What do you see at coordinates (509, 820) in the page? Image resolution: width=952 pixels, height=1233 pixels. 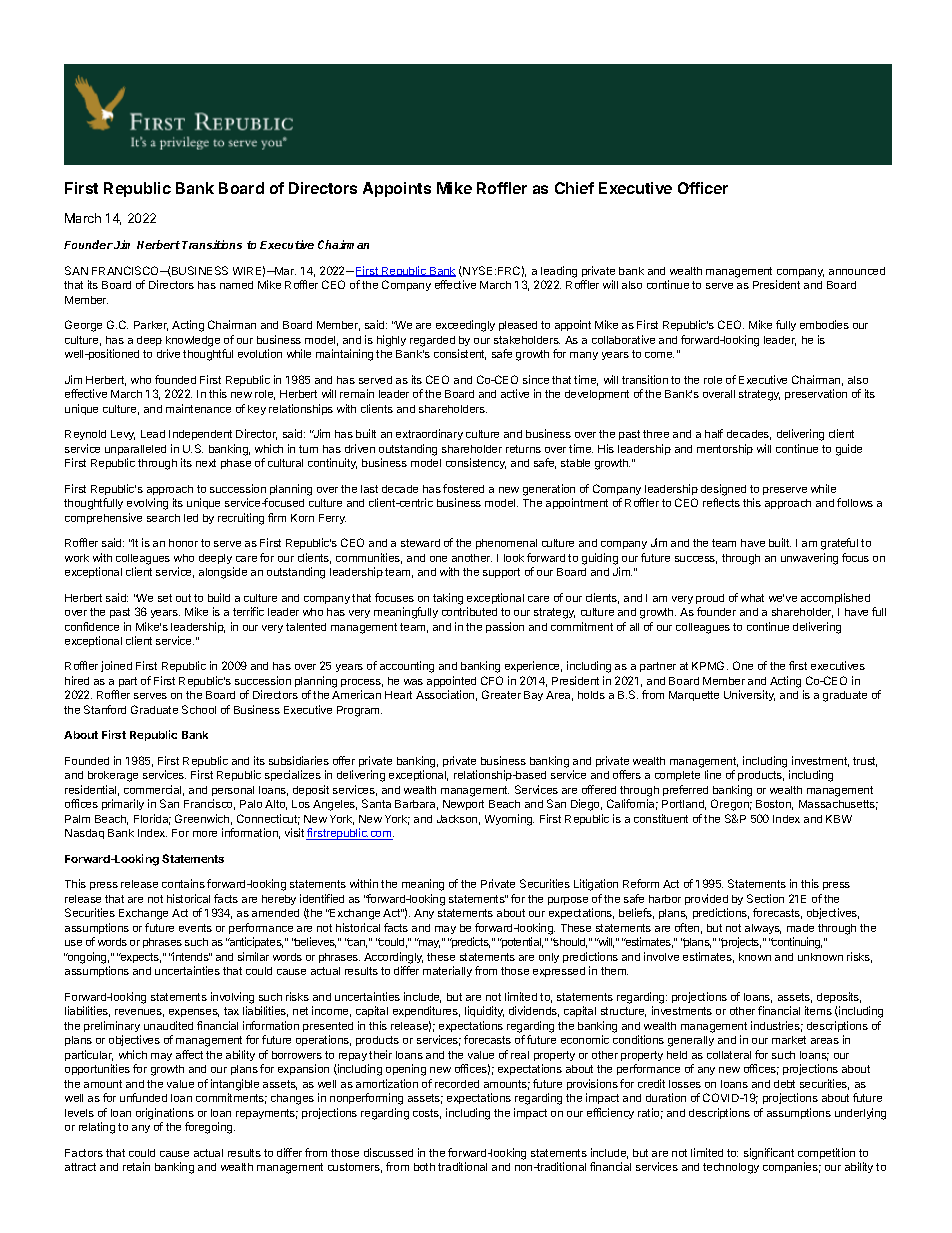 I see `Wyoming` at bounding box center [509, 820].
